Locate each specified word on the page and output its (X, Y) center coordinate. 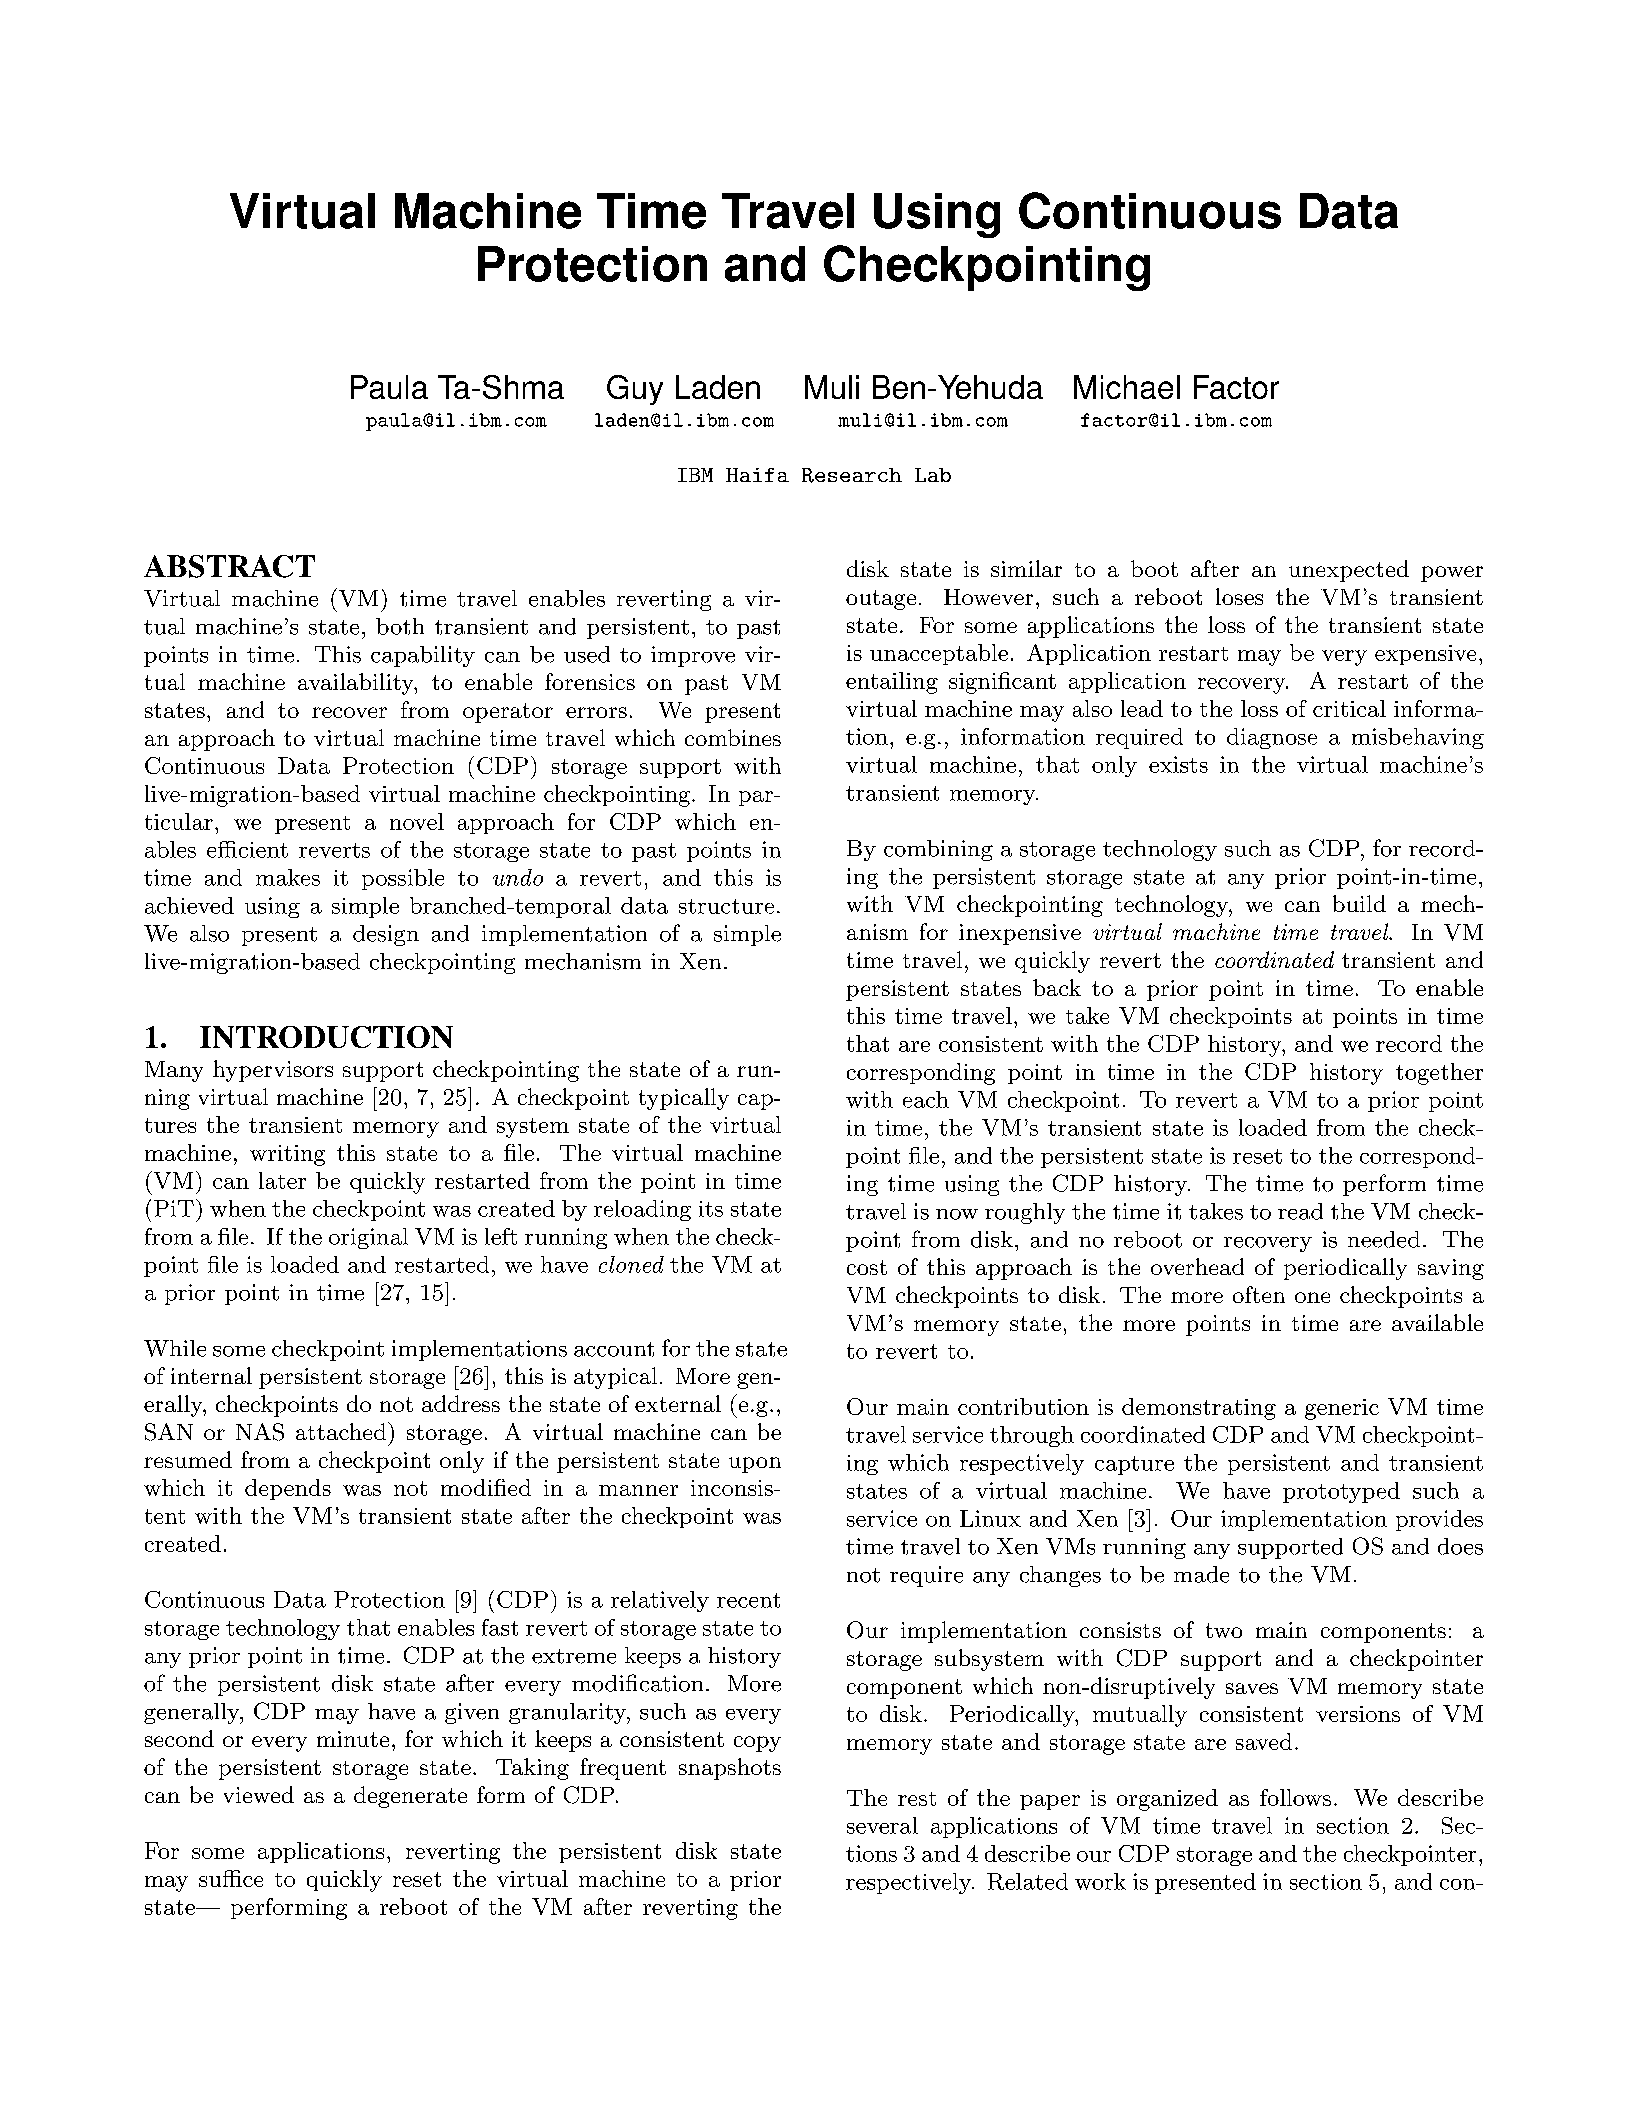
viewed (259, 1794)
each (926, 1099)
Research (852, 475)
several (882, 1825)
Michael (1127, 387)
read (1300, 1211)
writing (287, 1155)
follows (1295, 1797)
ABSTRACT (229, 566)
